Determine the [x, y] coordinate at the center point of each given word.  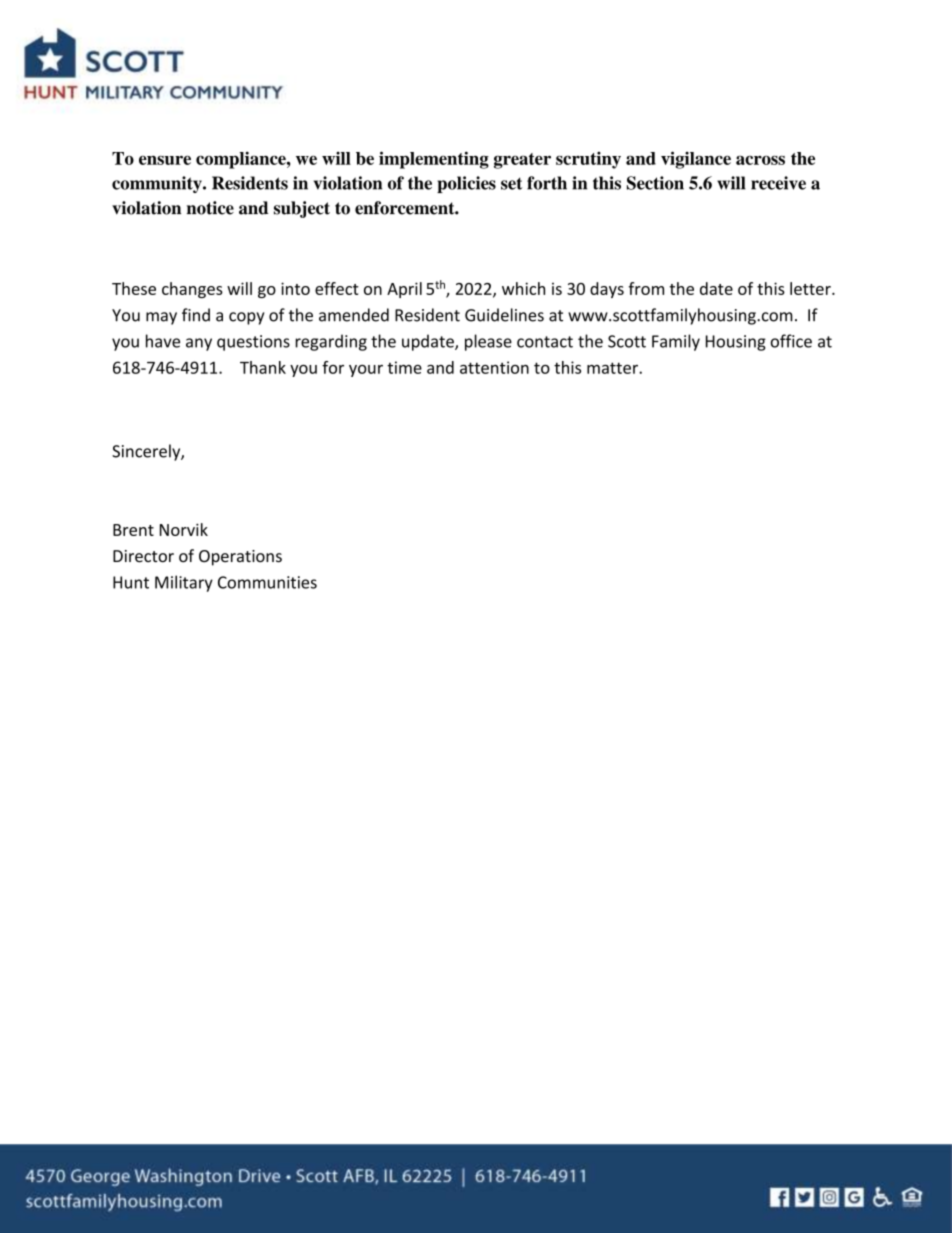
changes [192, 290]
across [760, 160]
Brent [133, 530]
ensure [165, 160]
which [523, 288]
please [488, 342]
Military [184, 583]
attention [494, 367]
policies [466, 184]
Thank [263, 367]
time [404, 367]
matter [613, 368]
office [791, 341]
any [199, 344]
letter [811, 288]
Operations [240, 558]
